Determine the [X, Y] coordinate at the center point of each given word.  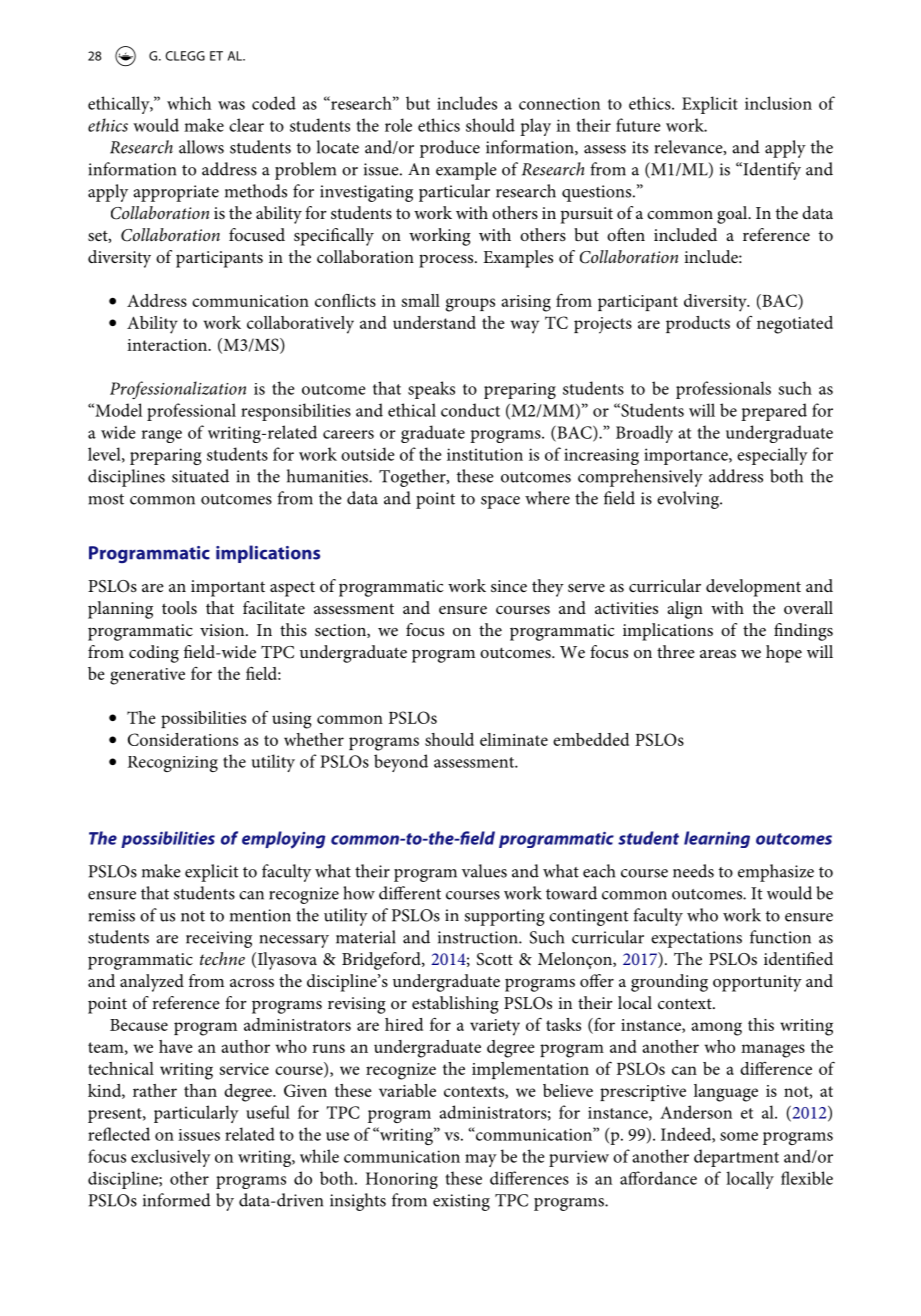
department [736, 1158]
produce [450, 149]
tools [179, 607]
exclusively [171, 1158]
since [509, 586]
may [481, 1160]
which [189, 103]
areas [718, 654]
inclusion [778, 103]
